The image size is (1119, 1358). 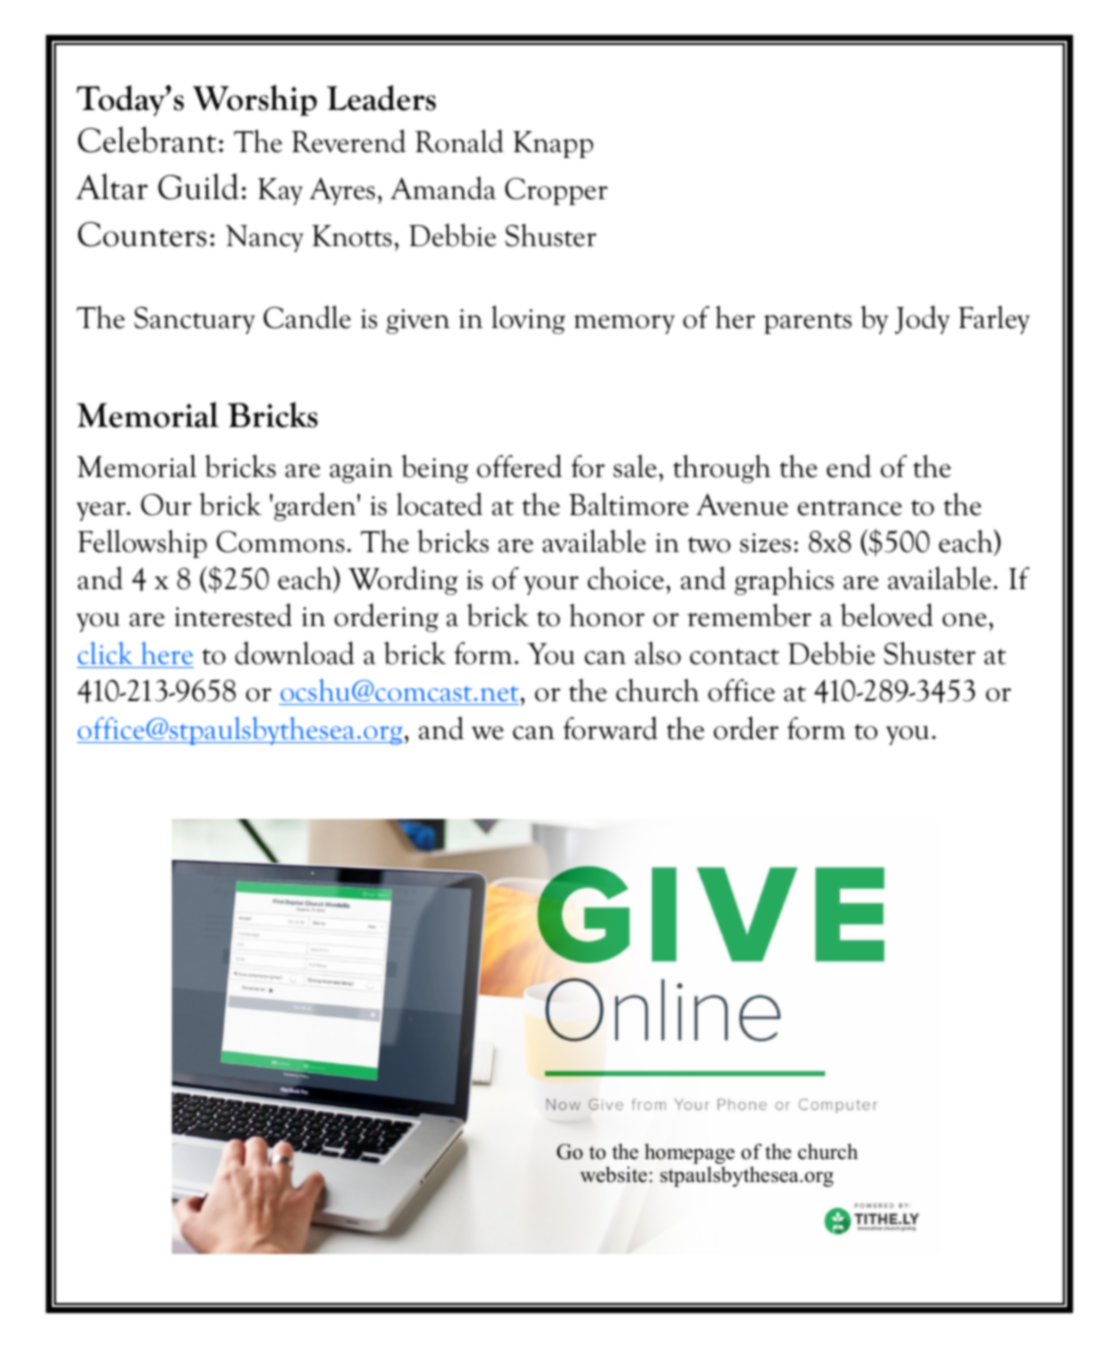 I want to click on Sanctuary, so click(x=194, y=320).
